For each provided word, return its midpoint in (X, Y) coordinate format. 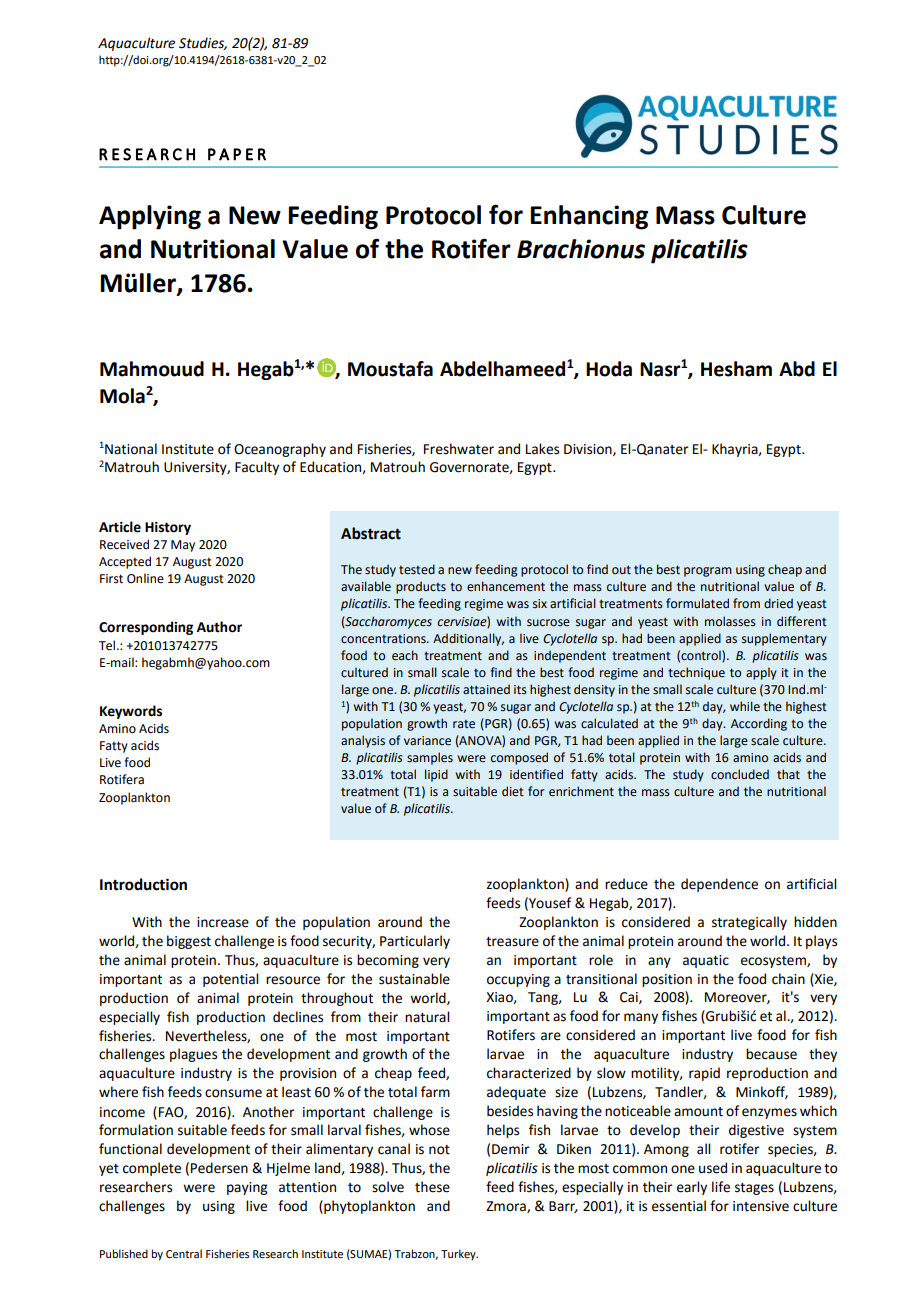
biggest (189, 942)
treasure (512, 942)
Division (589, 450)
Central (184, 1253)
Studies (203, 43)
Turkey (459, 1255)
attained (486, 689)
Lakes (542, 449)
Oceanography (280, 450)
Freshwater (459, 449)
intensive (761, 1206)
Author (219, 627)
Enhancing (589, 217)
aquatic (706, 961)
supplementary (784, 639)
